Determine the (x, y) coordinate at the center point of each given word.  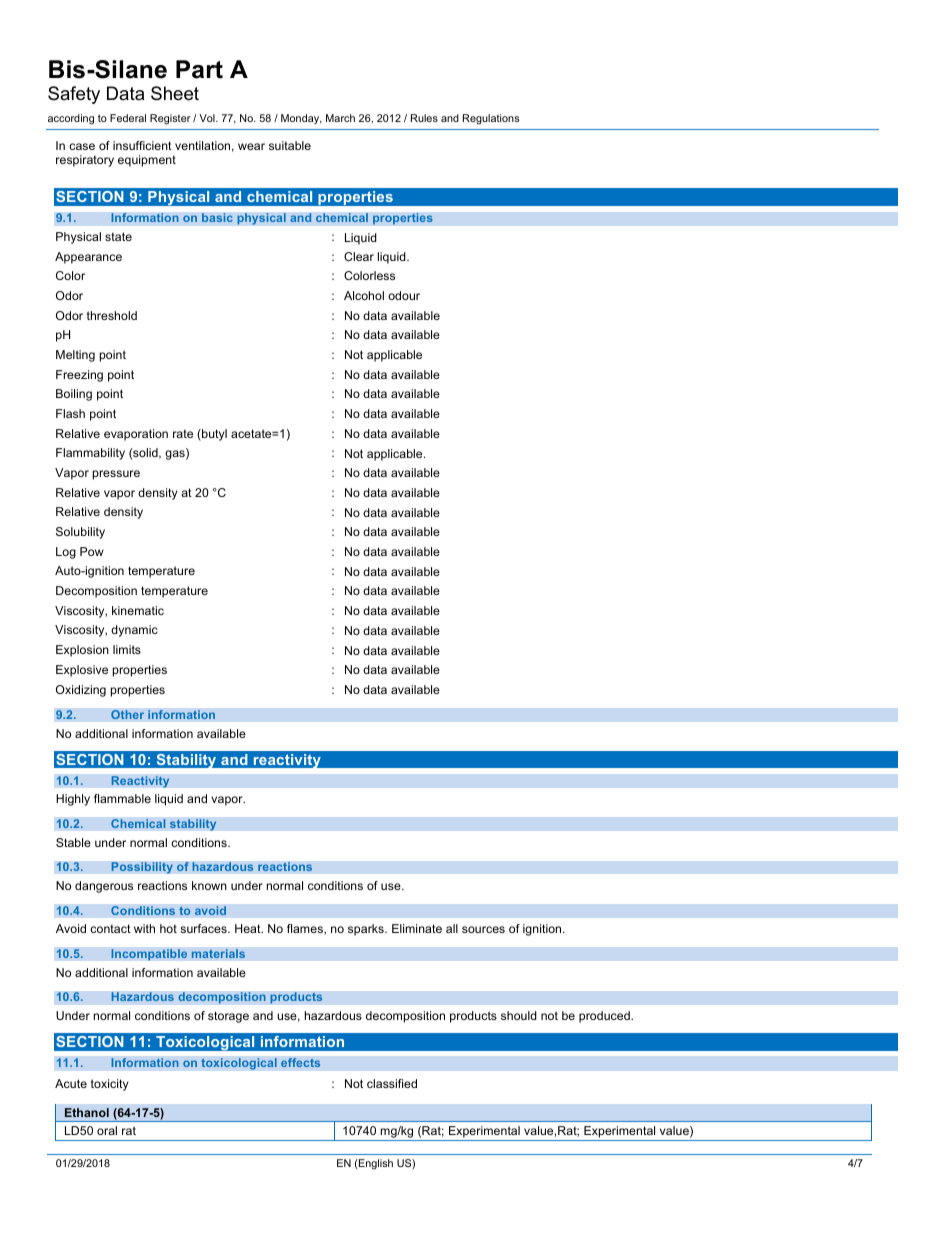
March (340, 118)
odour (404, 295)
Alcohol (364, 295)
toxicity (110, 1085)
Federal (128, 118)
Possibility (142, 868)
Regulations (491, 119)
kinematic (138, 610)
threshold (112, 315)
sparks (367, 930)
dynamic (134, 631)
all (452, 928)
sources (483, 929)
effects (301, 1063)
